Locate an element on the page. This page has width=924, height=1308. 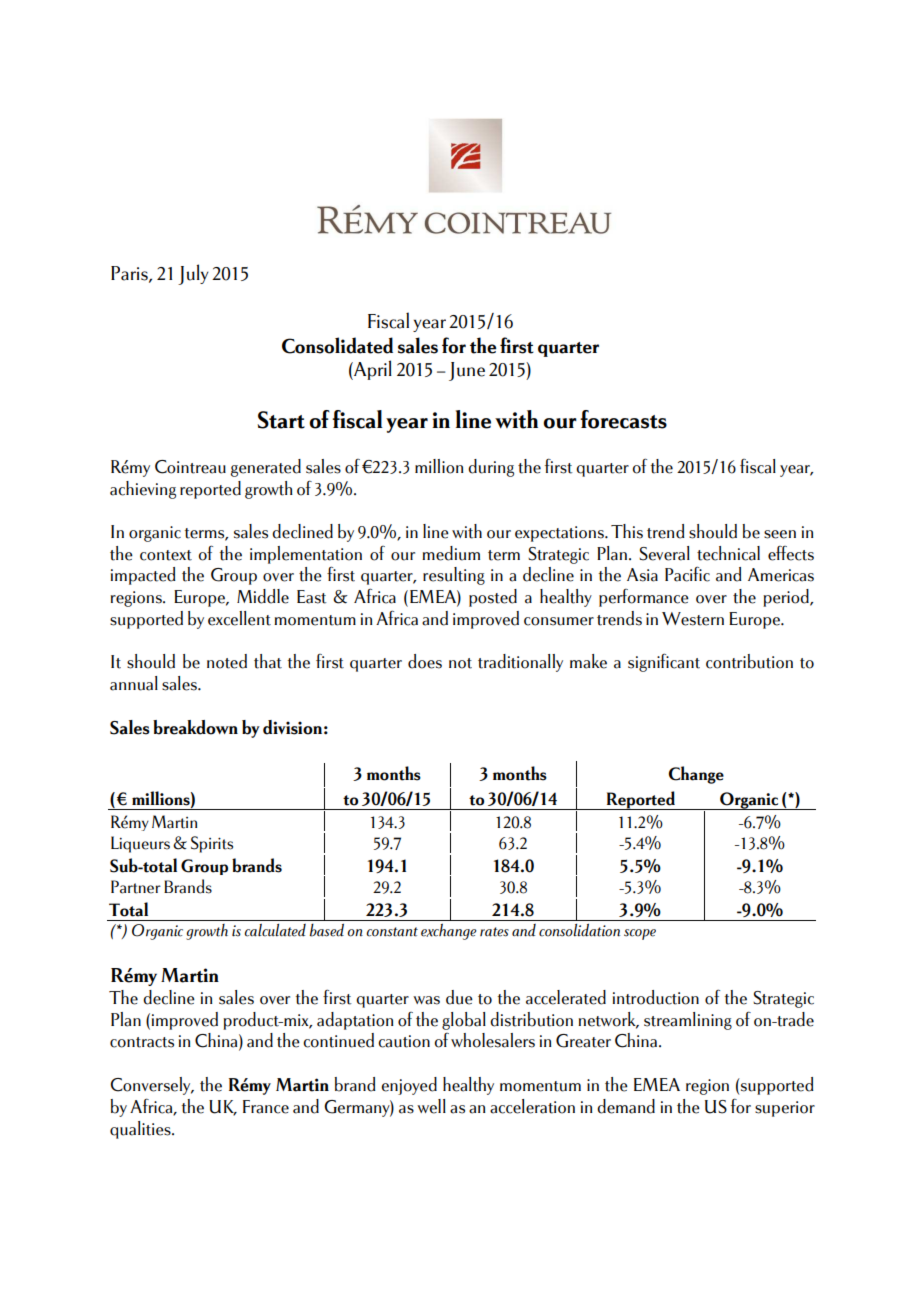
context is located at coordinates (166, 555).
